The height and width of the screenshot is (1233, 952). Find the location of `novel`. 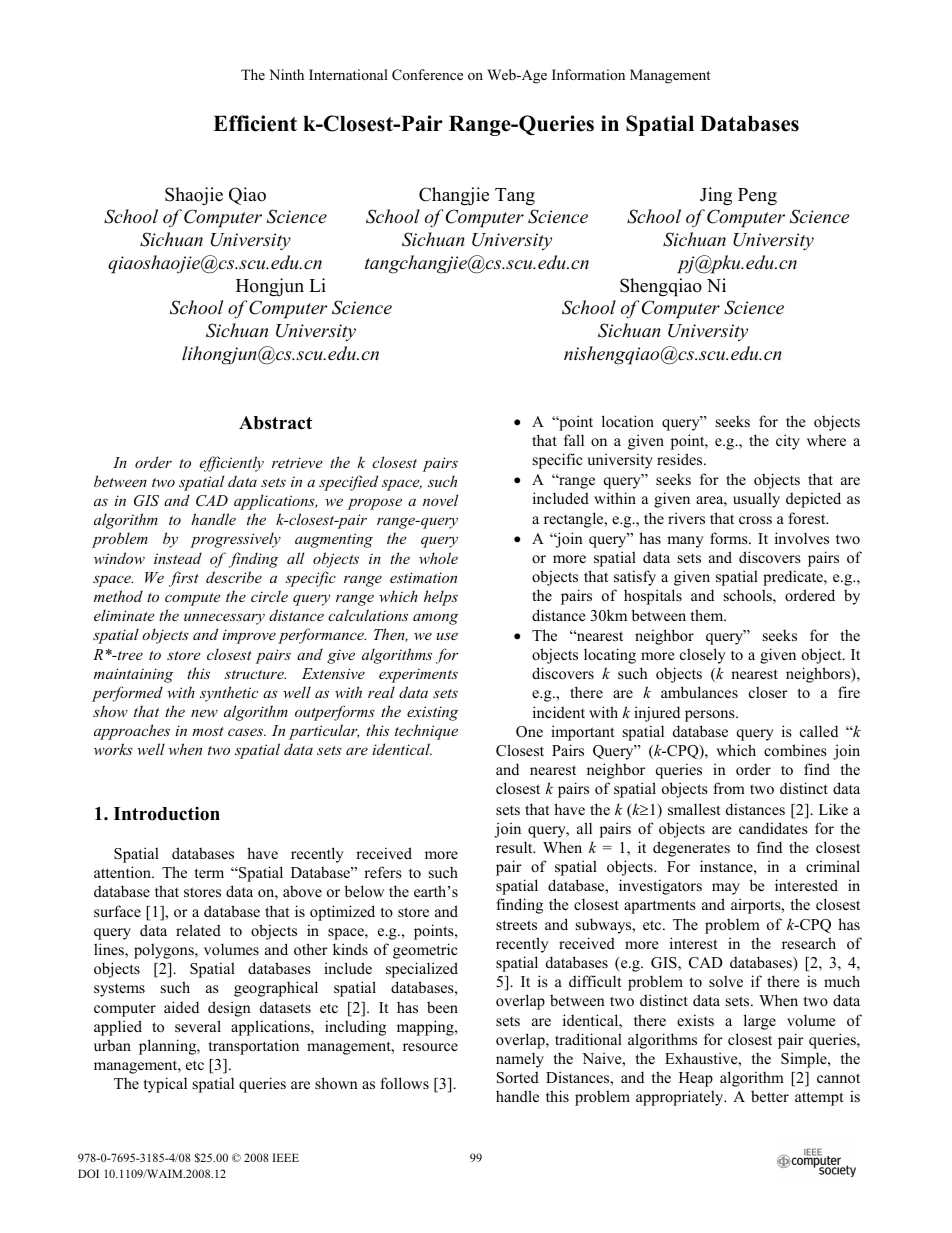

novel is located at coordinates (440, 500).
